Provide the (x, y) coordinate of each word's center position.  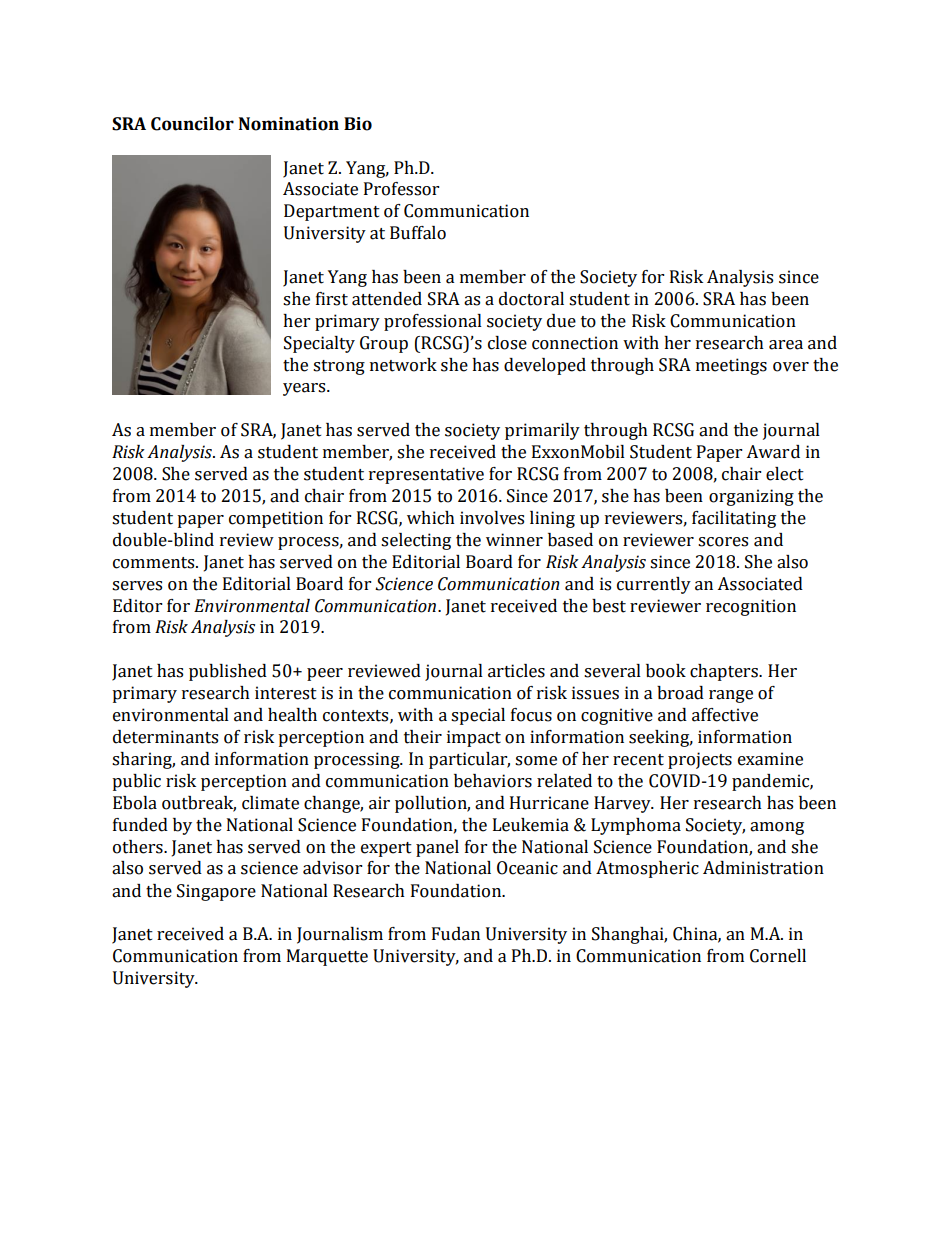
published (228, 672)
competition (276, 519)
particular (469, 760)
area (786, 345)
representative (426, 475)
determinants (165, 737)
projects (700, 760)
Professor (401, 189)
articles (516, 671)
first (332, 299)
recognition (751, 607)
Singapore (216, 892)
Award (773, 452)
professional (433, 322)
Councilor (192, 124)
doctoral (531, 299)
